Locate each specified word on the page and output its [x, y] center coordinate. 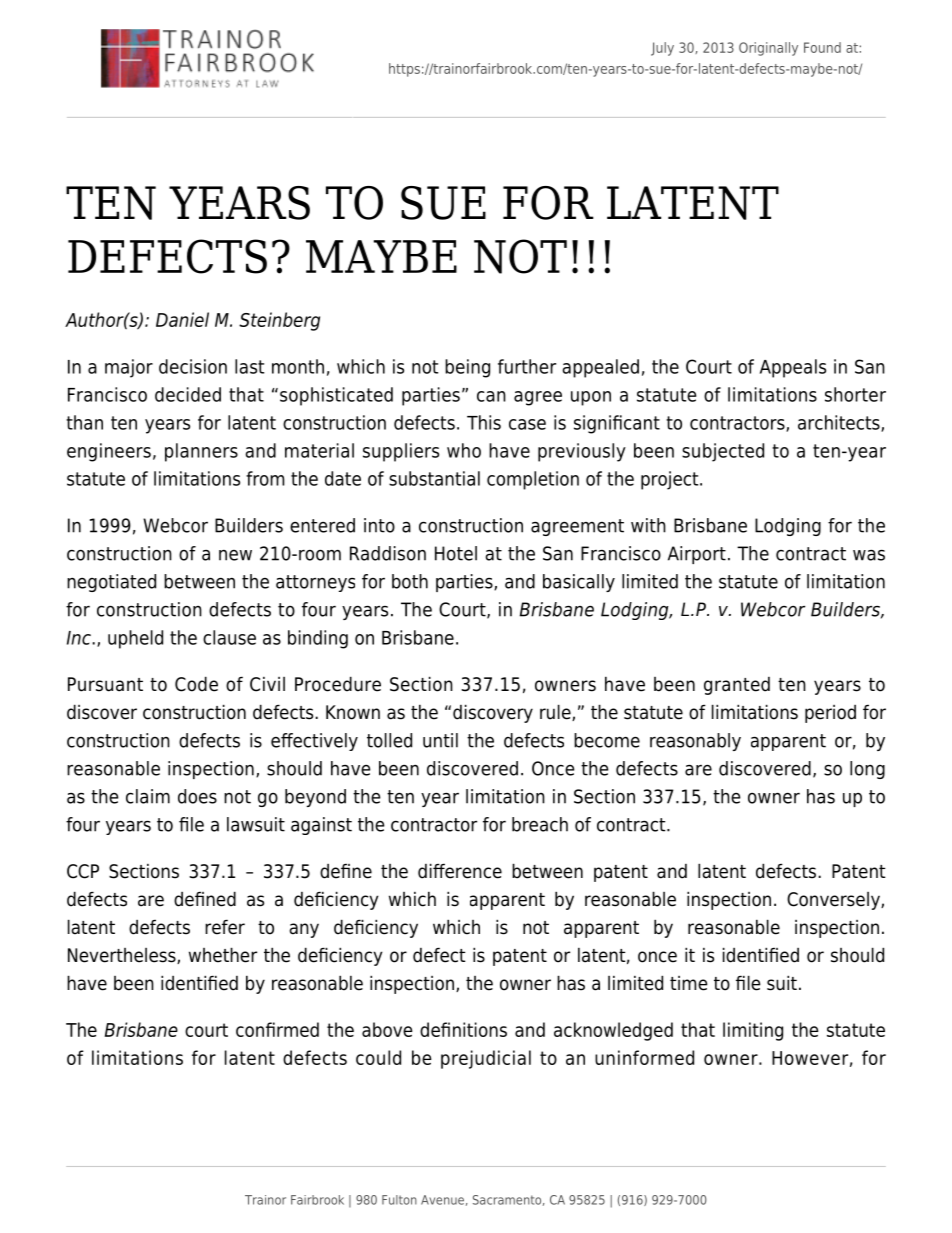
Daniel [182, 319]
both [410, 581]
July [662, 49]
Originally [768, 49]
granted [737, 686]
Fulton [399, 1200]
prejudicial [486, 1059]
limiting [753, 1031]
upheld [135, 639]
